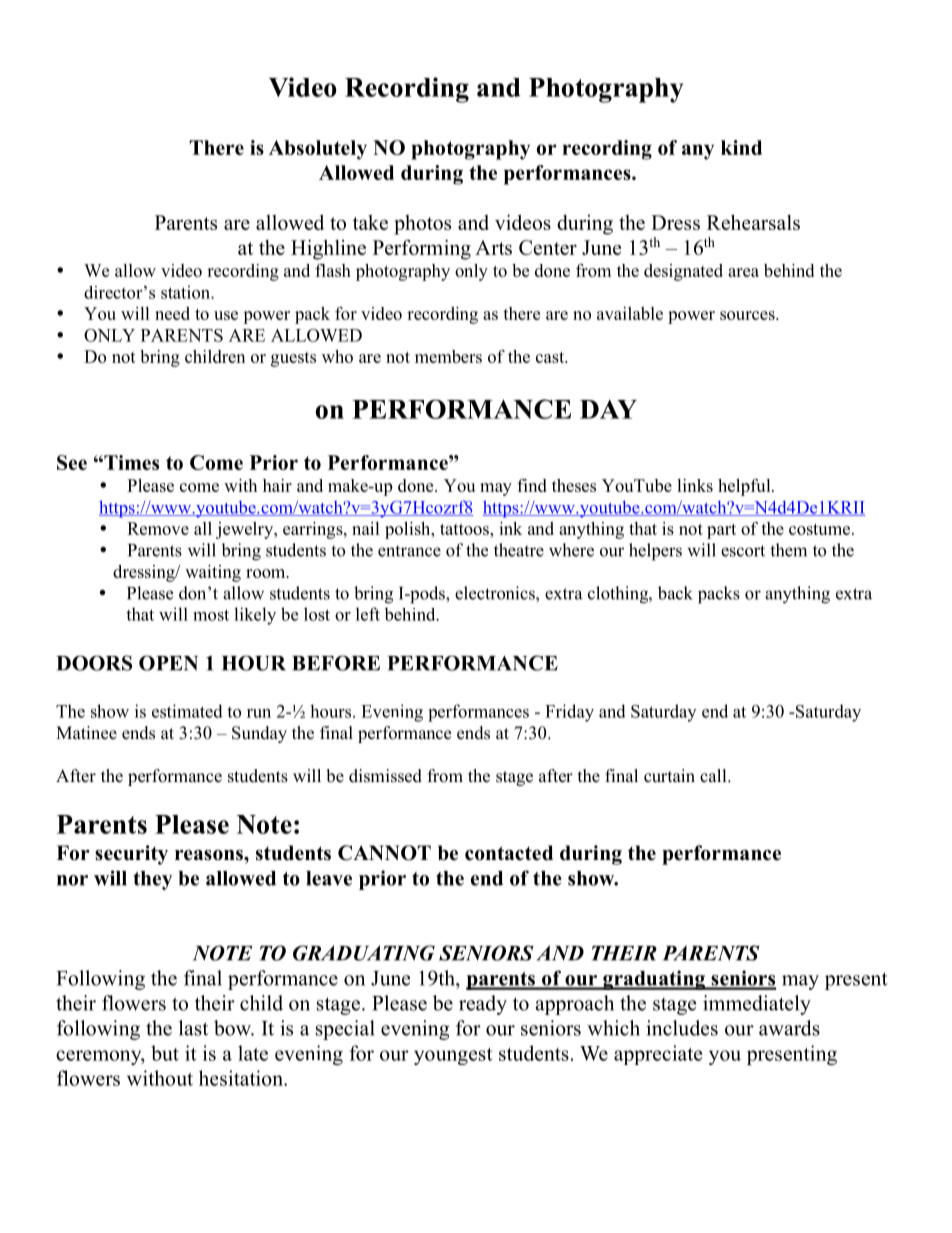  I want to click on kind, so click(741, 147).
